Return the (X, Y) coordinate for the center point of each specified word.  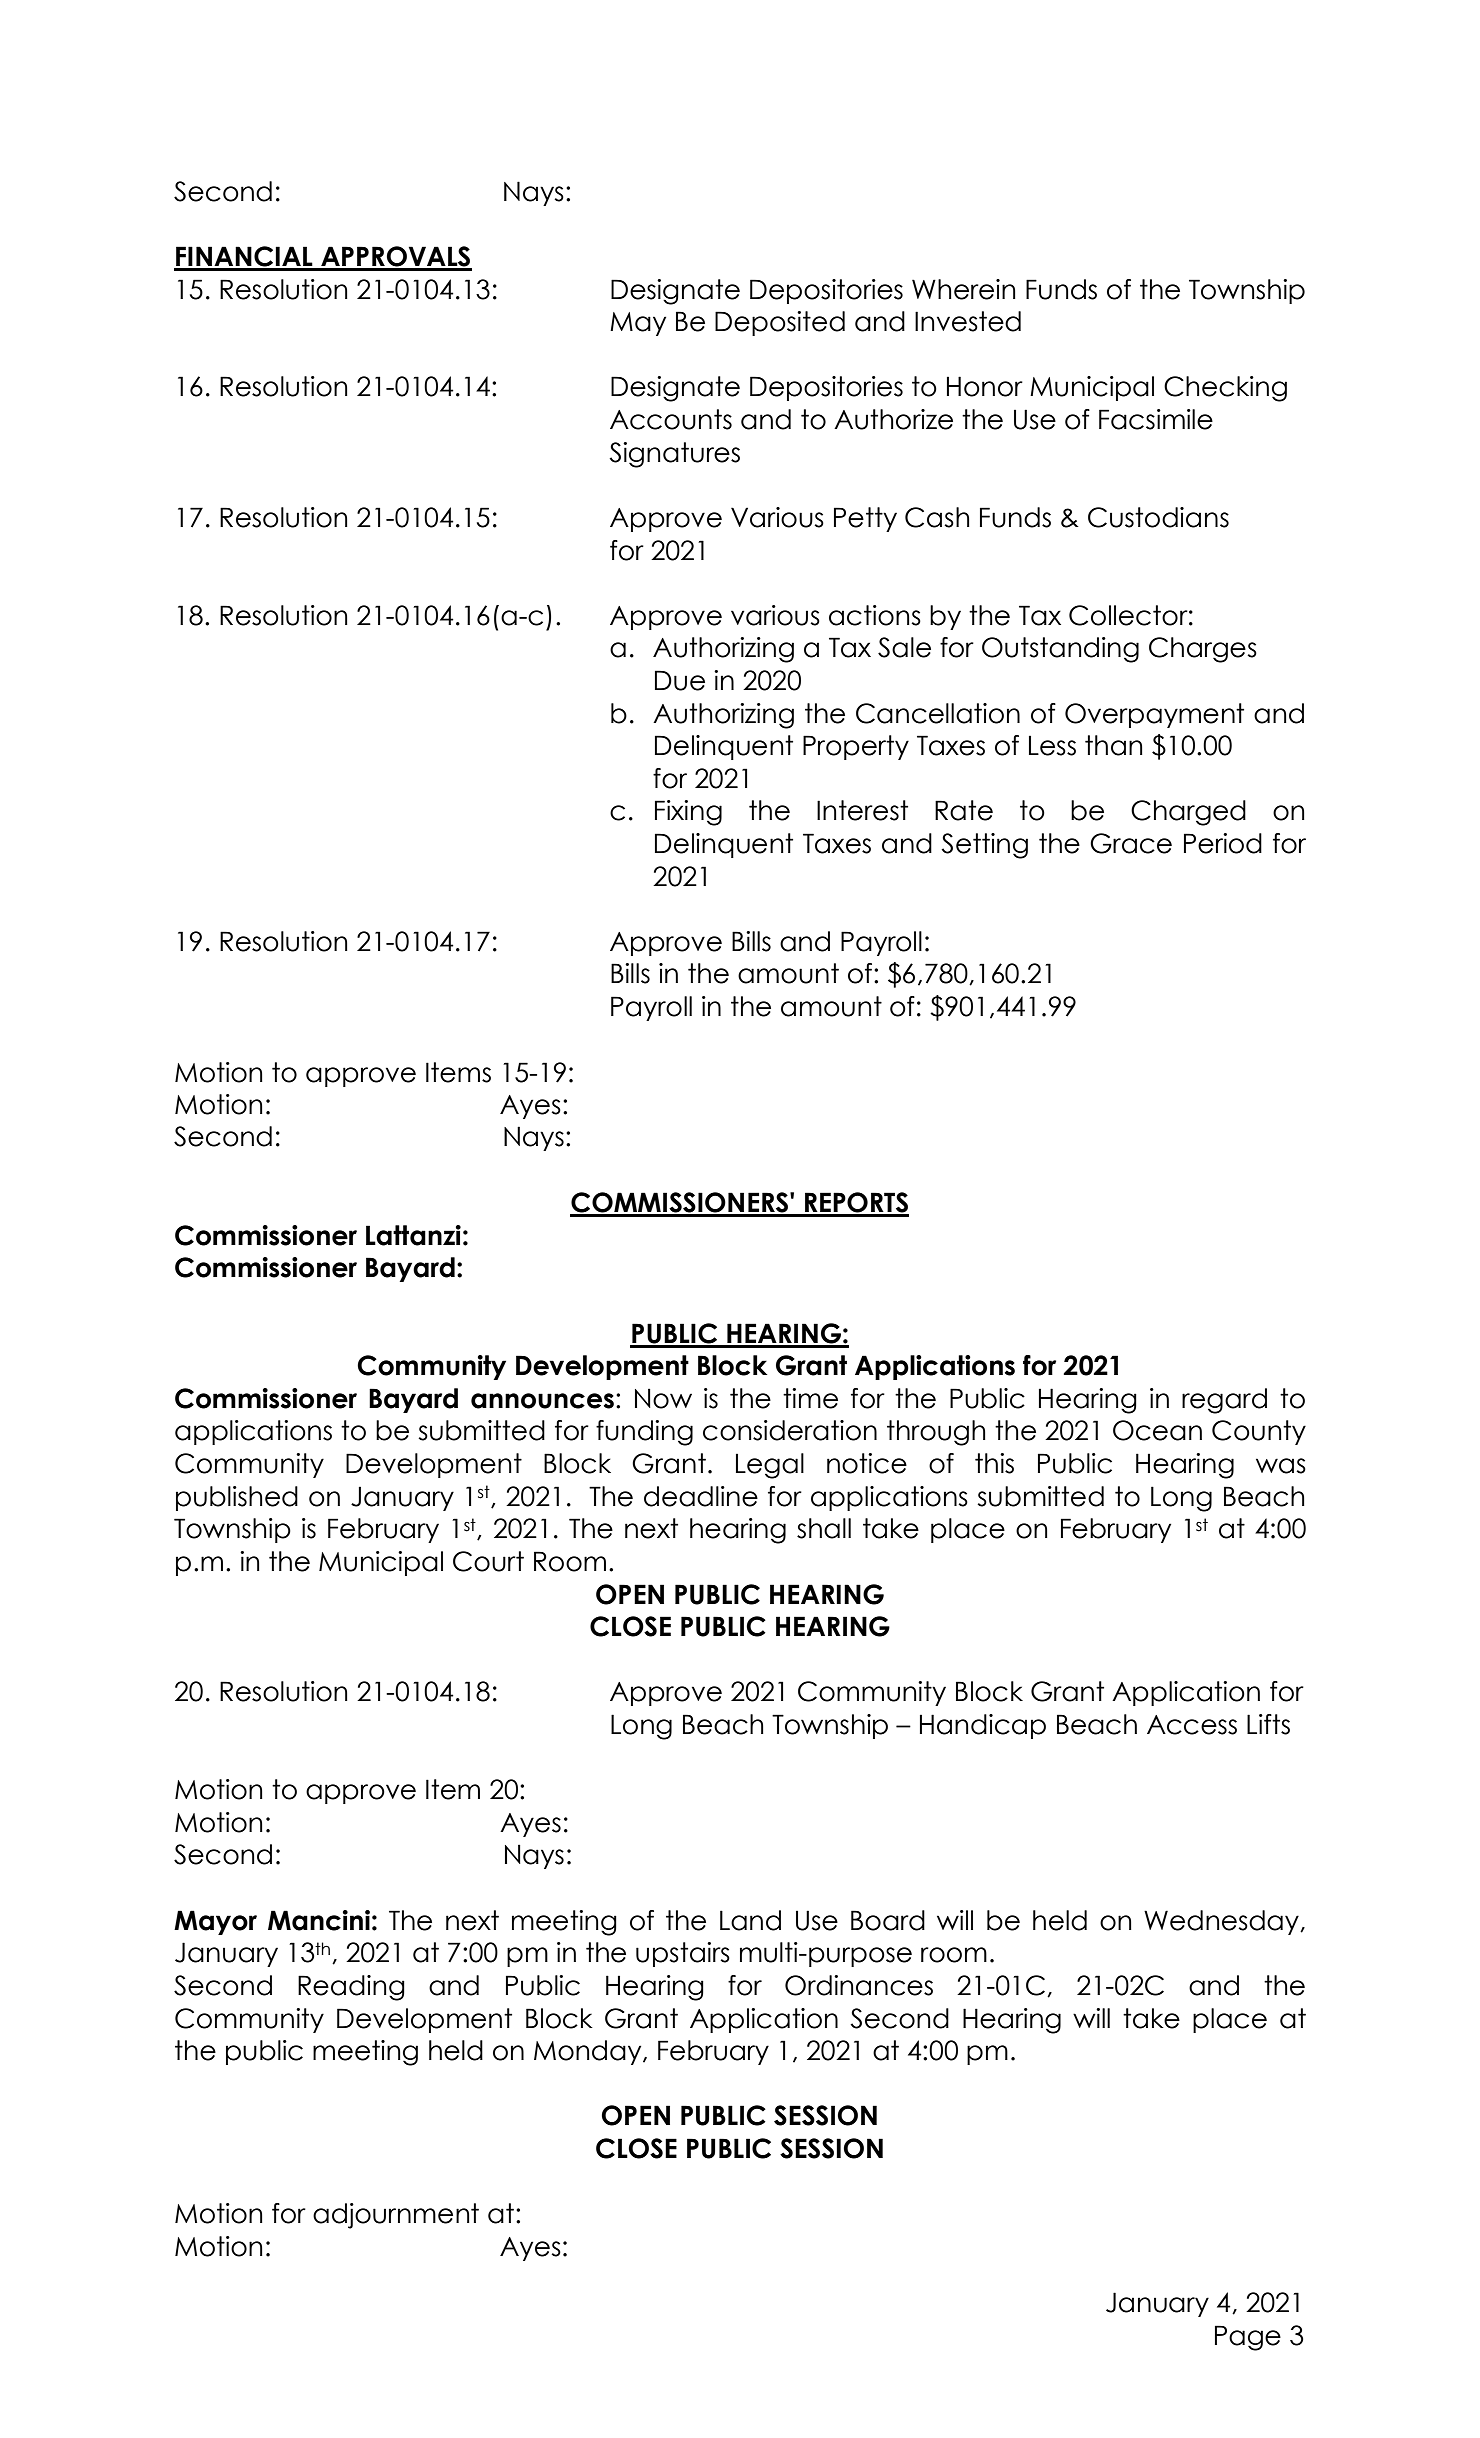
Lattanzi (413, 1235)
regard (1224, 1401)
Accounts (671, 419)
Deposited (780, 323)
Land (750, 1920)
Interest (862, 810)
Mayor (215, 1922)
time (810, 1398)
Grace (1131, 843)
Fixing (688, 813)
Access (1192, 1725)
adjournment (396, 2216)
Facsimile (1156, 419)
